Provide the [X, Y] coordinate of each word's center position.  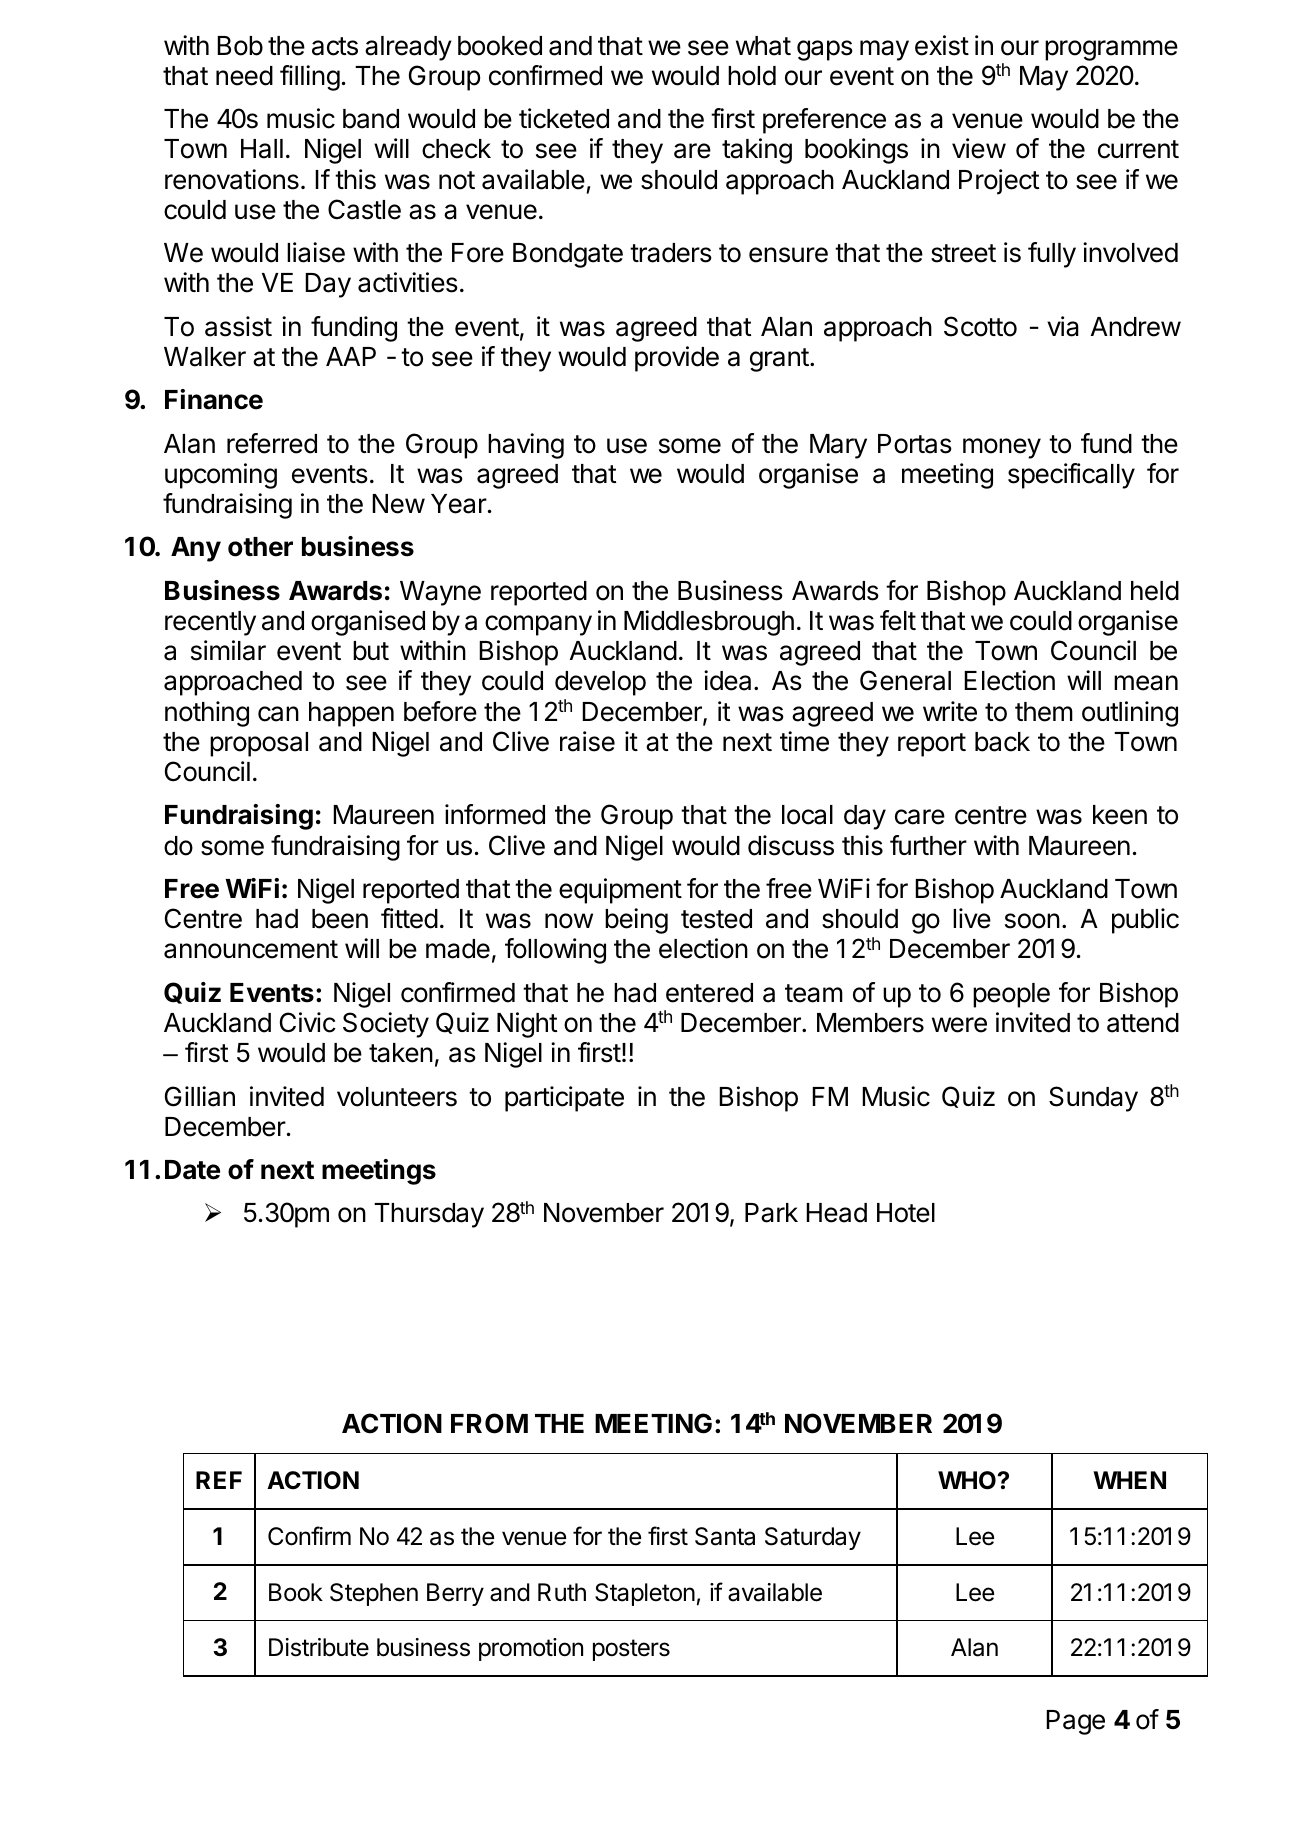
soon [1032, 921]
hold [752, 76]
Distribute [319, 1647]
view [979, 148]
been [340, 919]
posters [631, 1650]
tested [716, 919]
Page [1075, 1722]
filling [310, 78]
